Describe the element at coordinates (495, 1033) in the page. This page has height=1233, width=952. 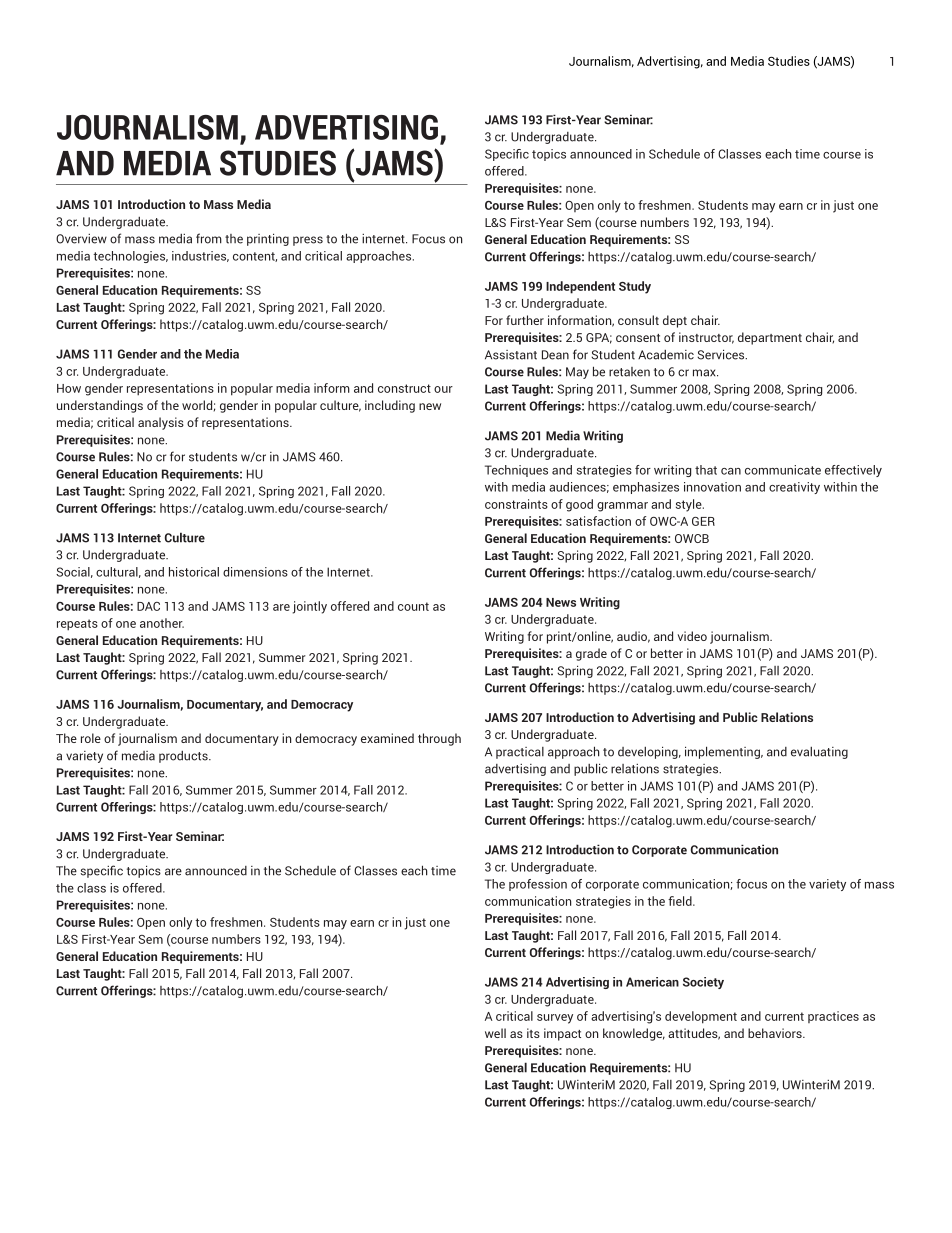
I see `well` at that location.
